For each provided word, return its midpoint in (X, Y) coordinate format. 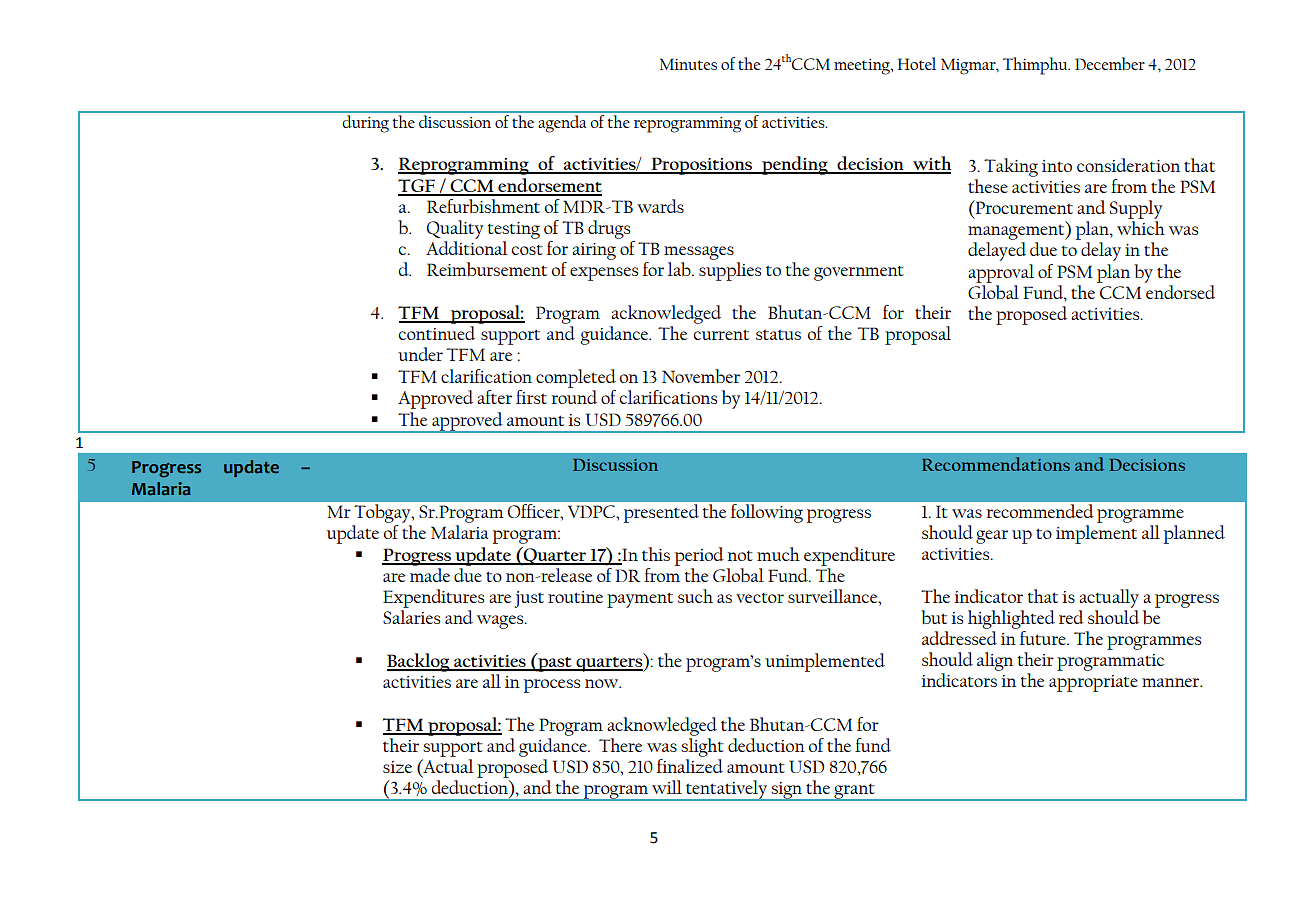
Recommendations (996, 464)
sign (787, 791)
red (1071, 617)
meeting (863, 67)
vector (760, 598)
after (494, 397)
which (1141, 228)
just (529, 599)
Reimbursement (487, 269)
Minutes (688, 64)
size (397, 767)
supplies (730, 271)
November (701, 376)
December (1110, 63)
